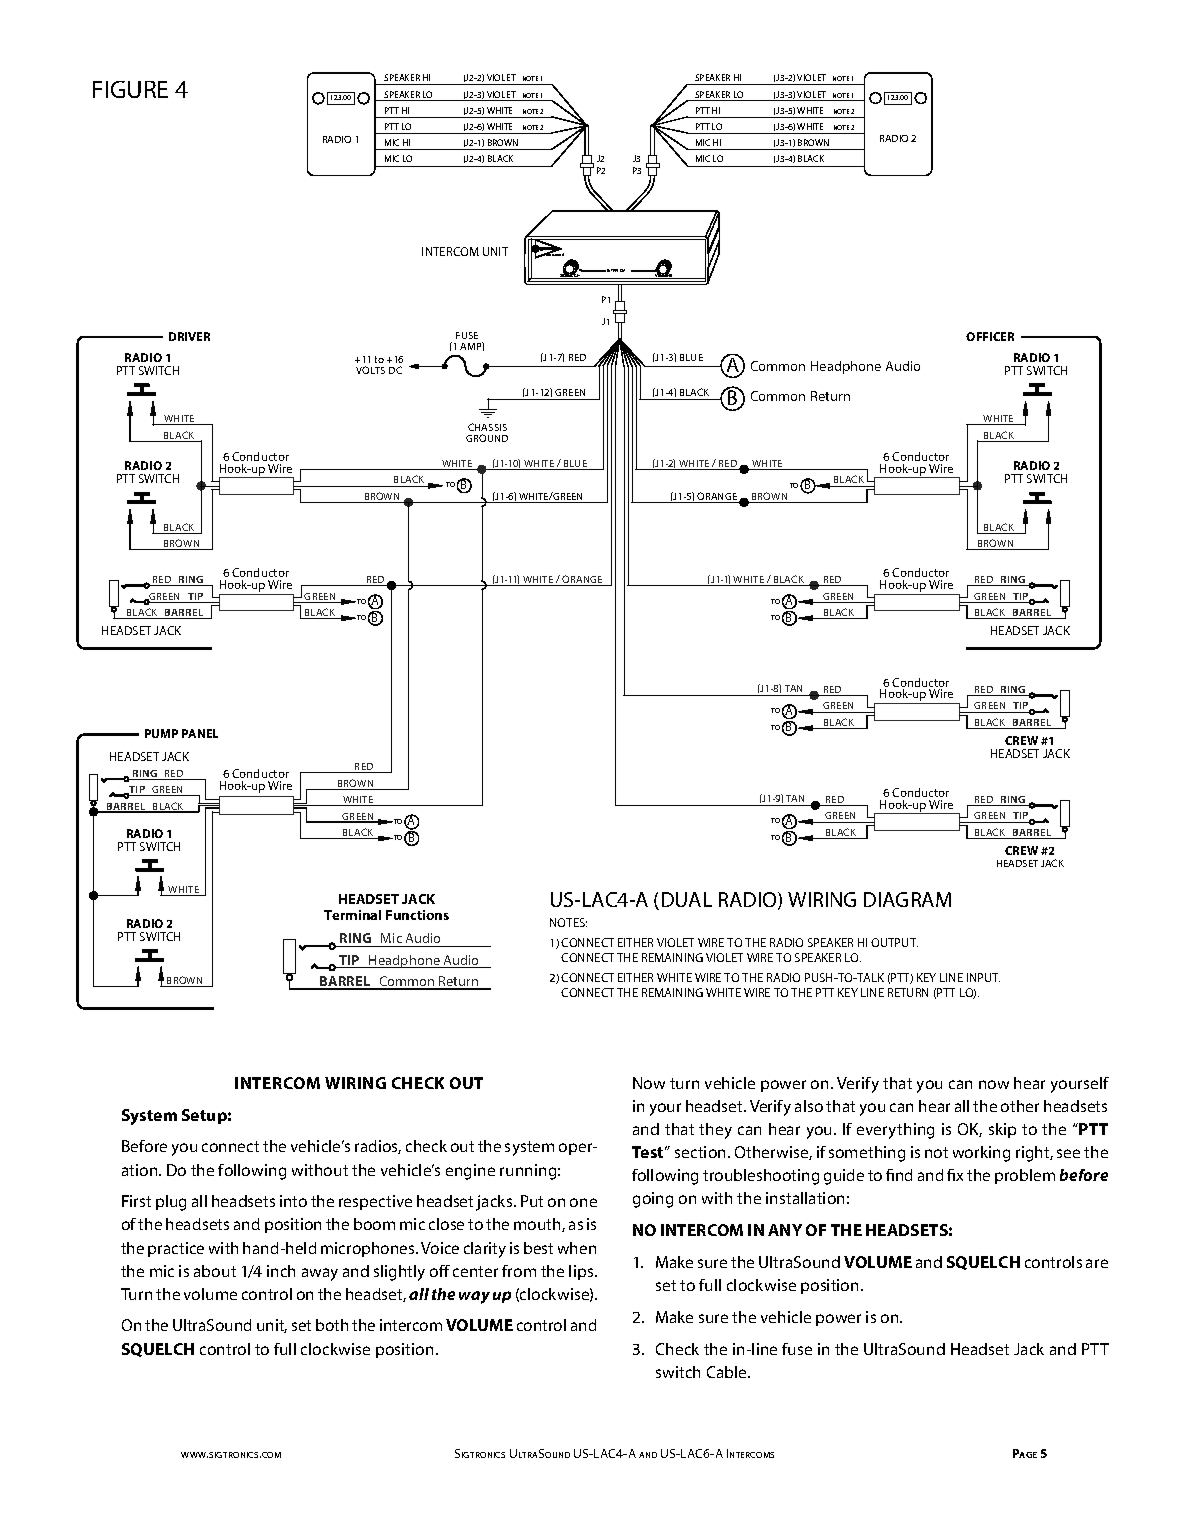  I want to click on DUAL, so click(687, 899).
